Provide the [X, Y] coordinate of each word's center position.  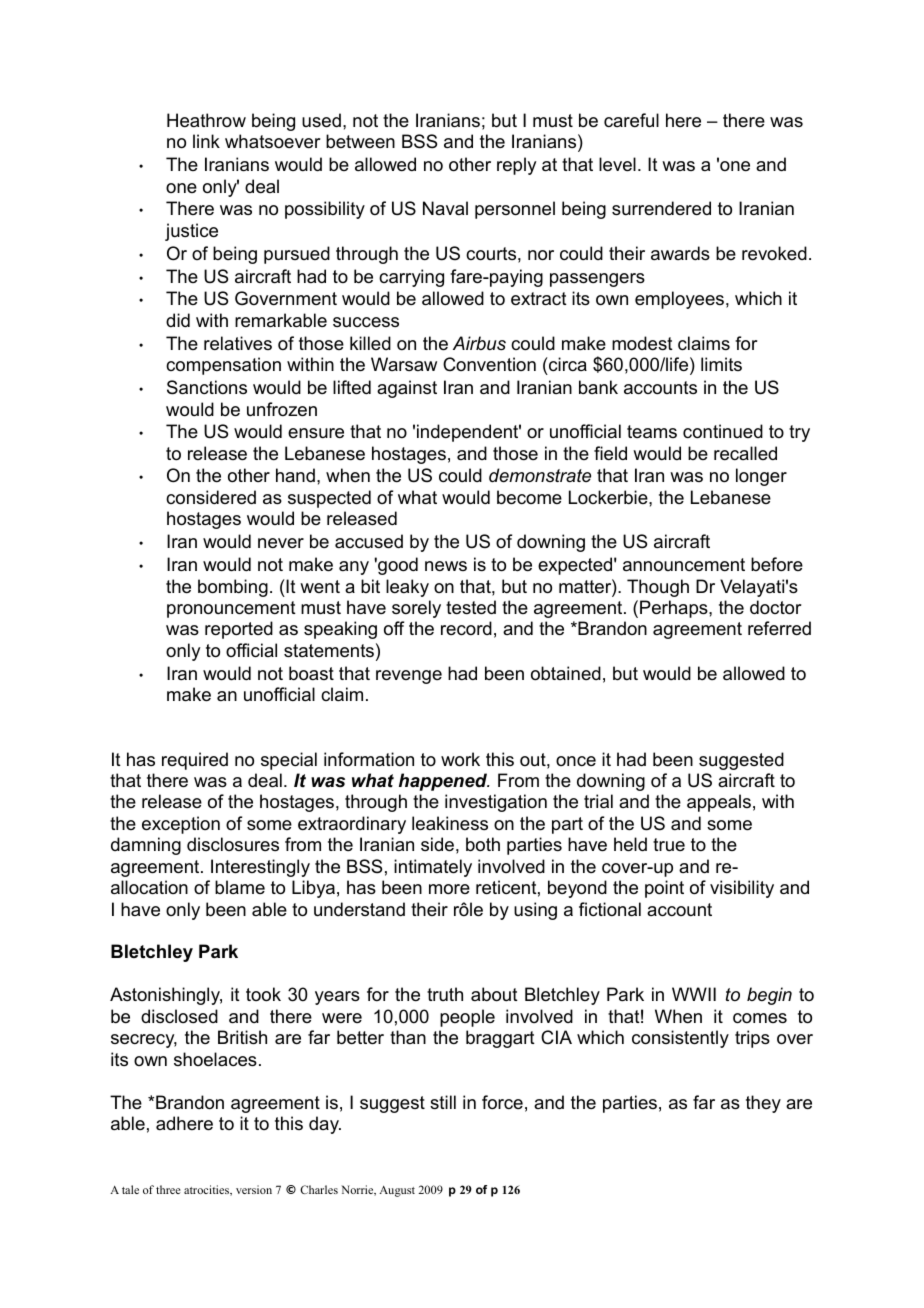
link [206, 141]
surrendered [661, 208]
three [168, 1189]
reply [516, 166]
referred [779, 628]
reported [239, 630]
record [466, 628]
